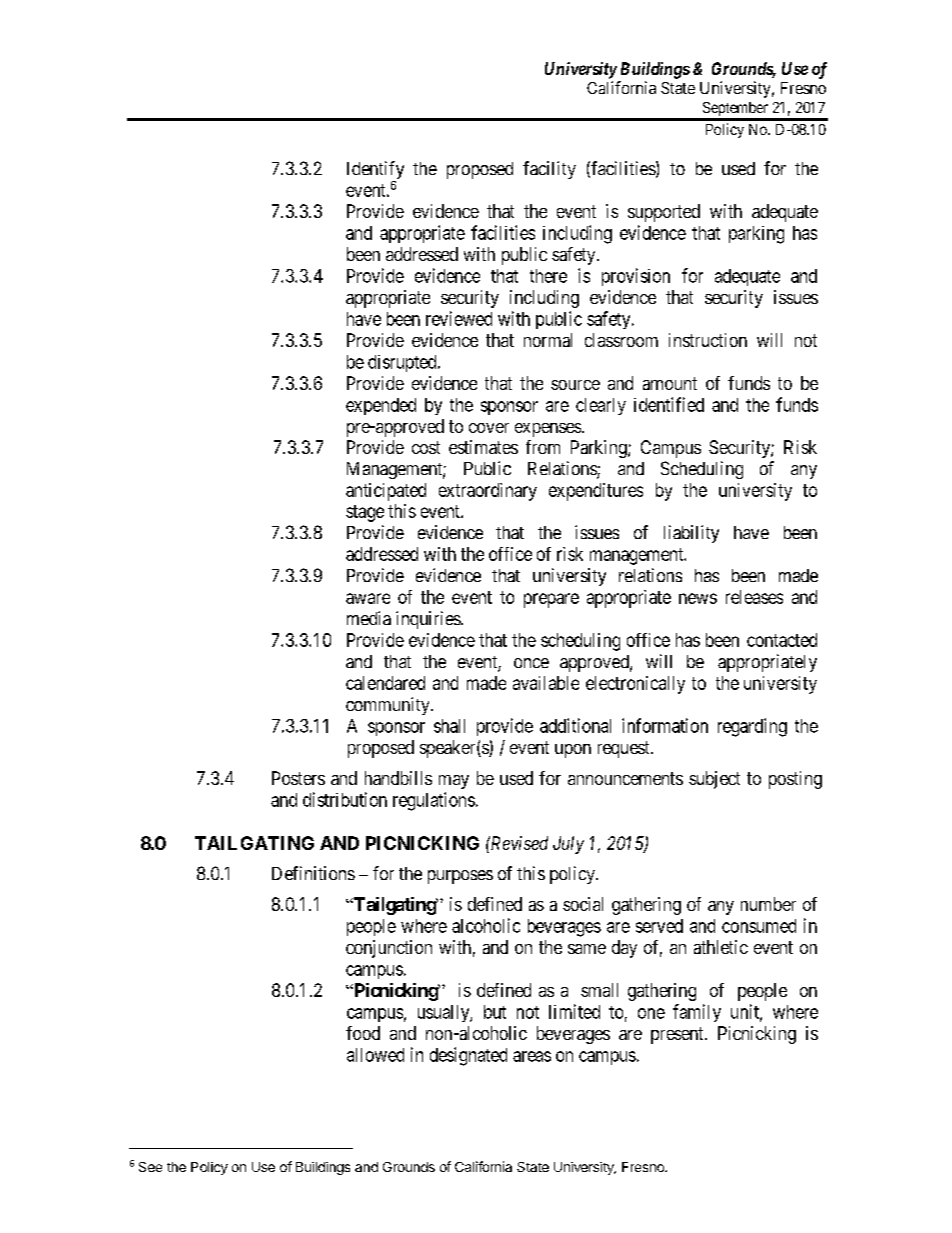 Image resolution: width=952 pixels, height=1233 pixels. Describe the element at coordinates (714, 780) in the screenshot. I see `subject` at that location.
